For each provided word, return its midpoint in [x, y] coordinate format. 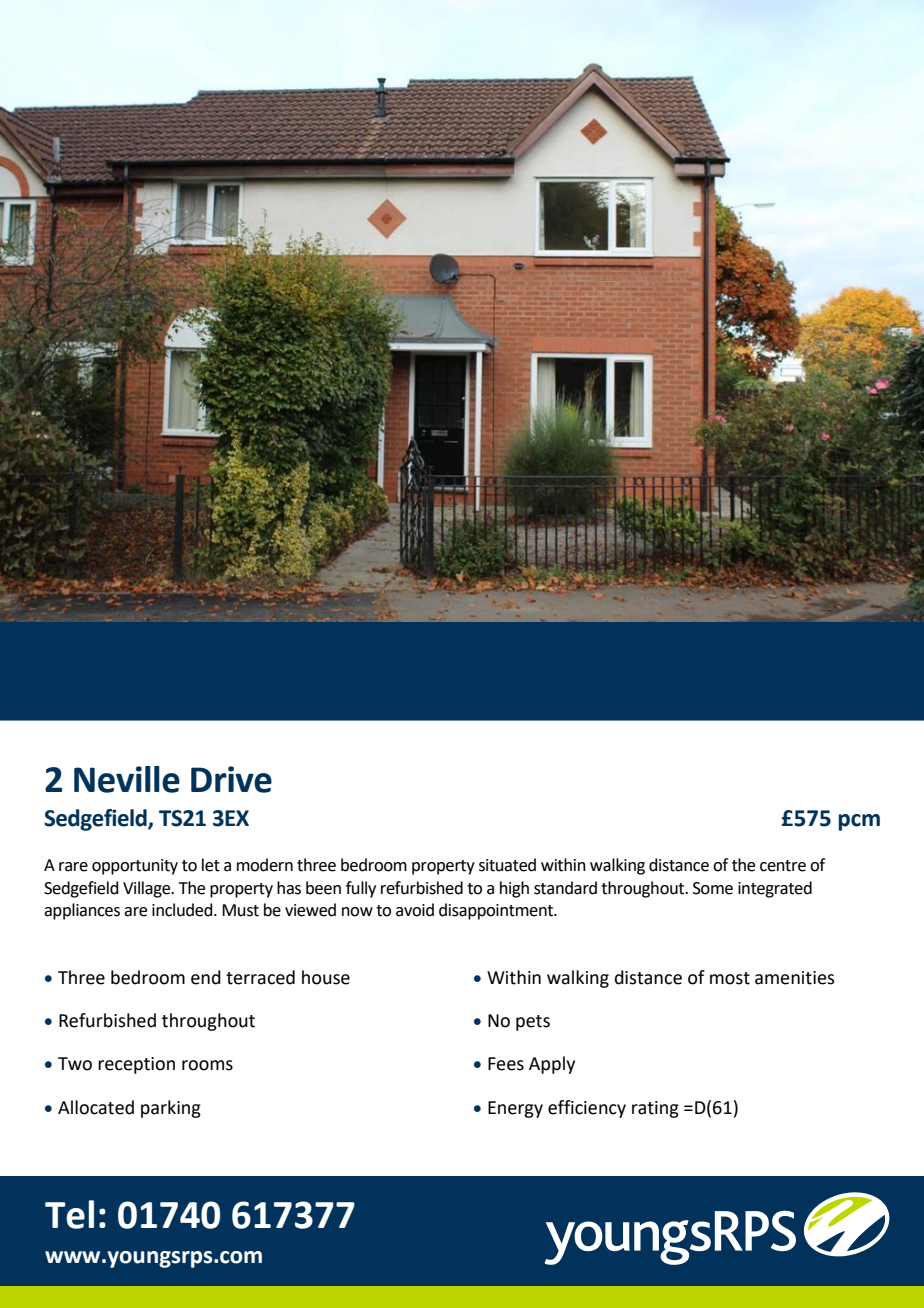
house [326, 977]
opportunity [135, 867]
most [730, 978]
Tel [69, 1214]
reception [136, 1065]
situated [507, 865]
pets [533, 1023]
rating [655, 1109]
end [206, 977]
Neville [127, 779]
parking [171, 1109]
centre [783, 866]
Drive [231, 779]
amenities [794, 978]
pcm [859, 822]
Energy [515, 1109]
